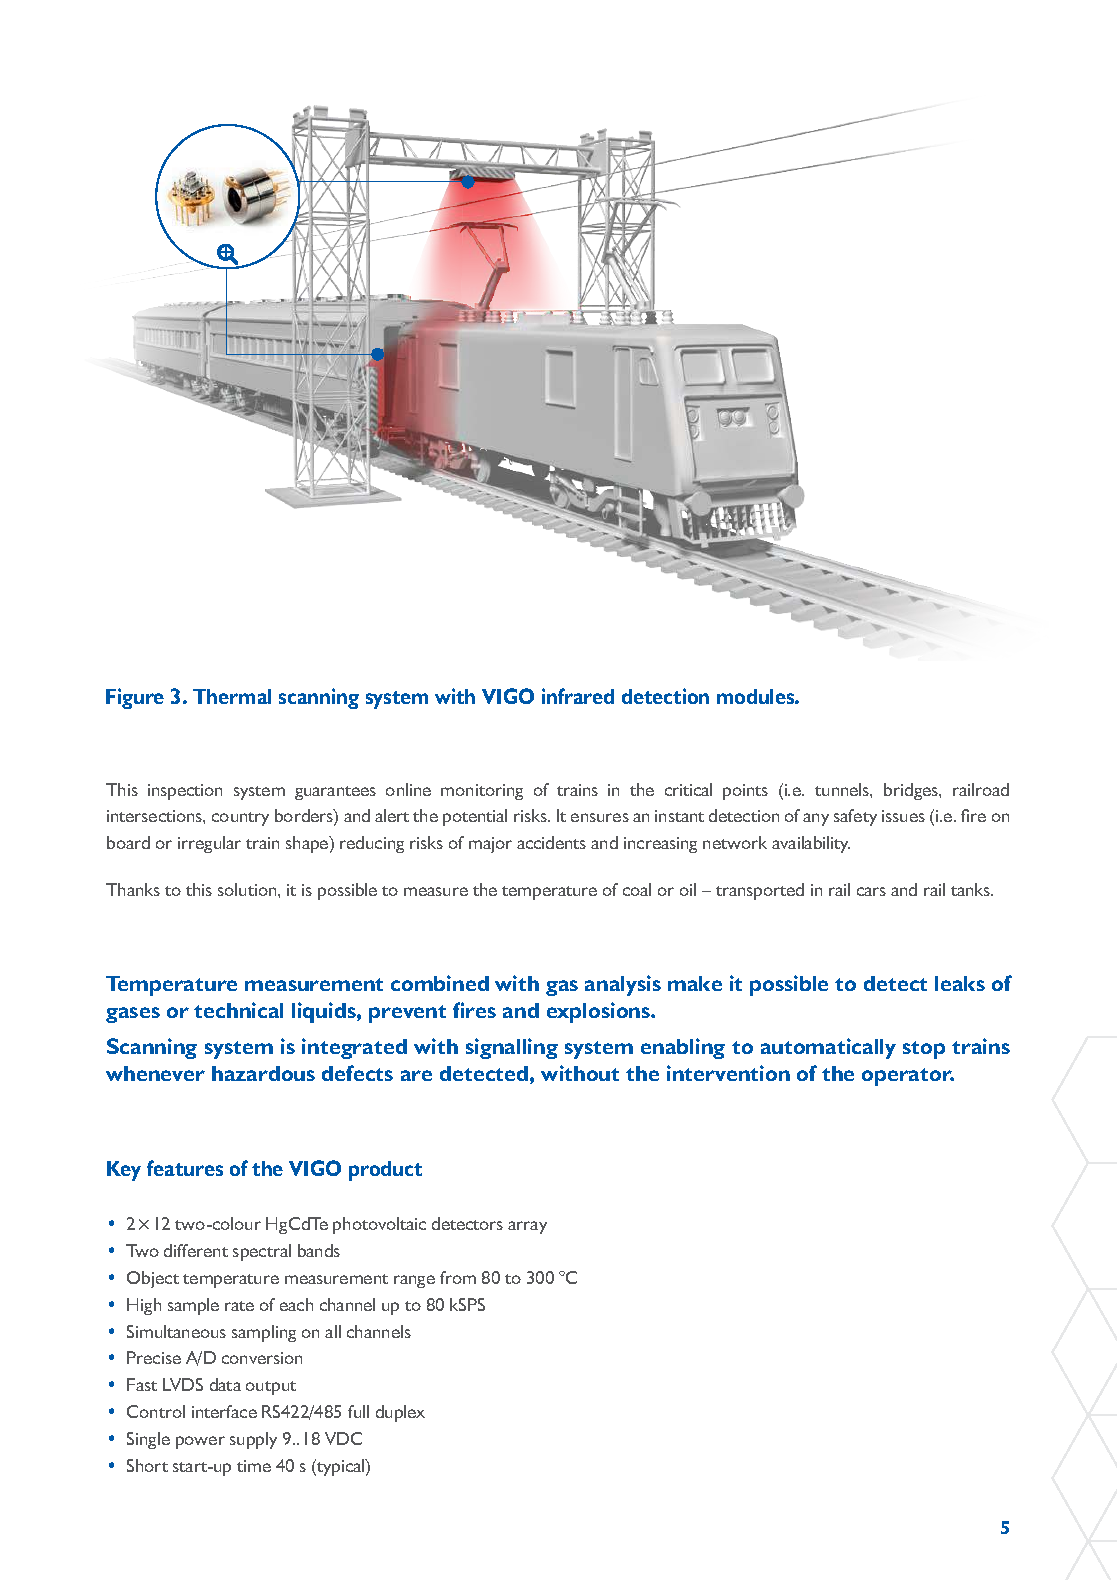 Image resolution: width=1117 pixels, height=1580 pixels. Describe the element at coordinates (908, 1077) in the page. I see `operator` at that location.
